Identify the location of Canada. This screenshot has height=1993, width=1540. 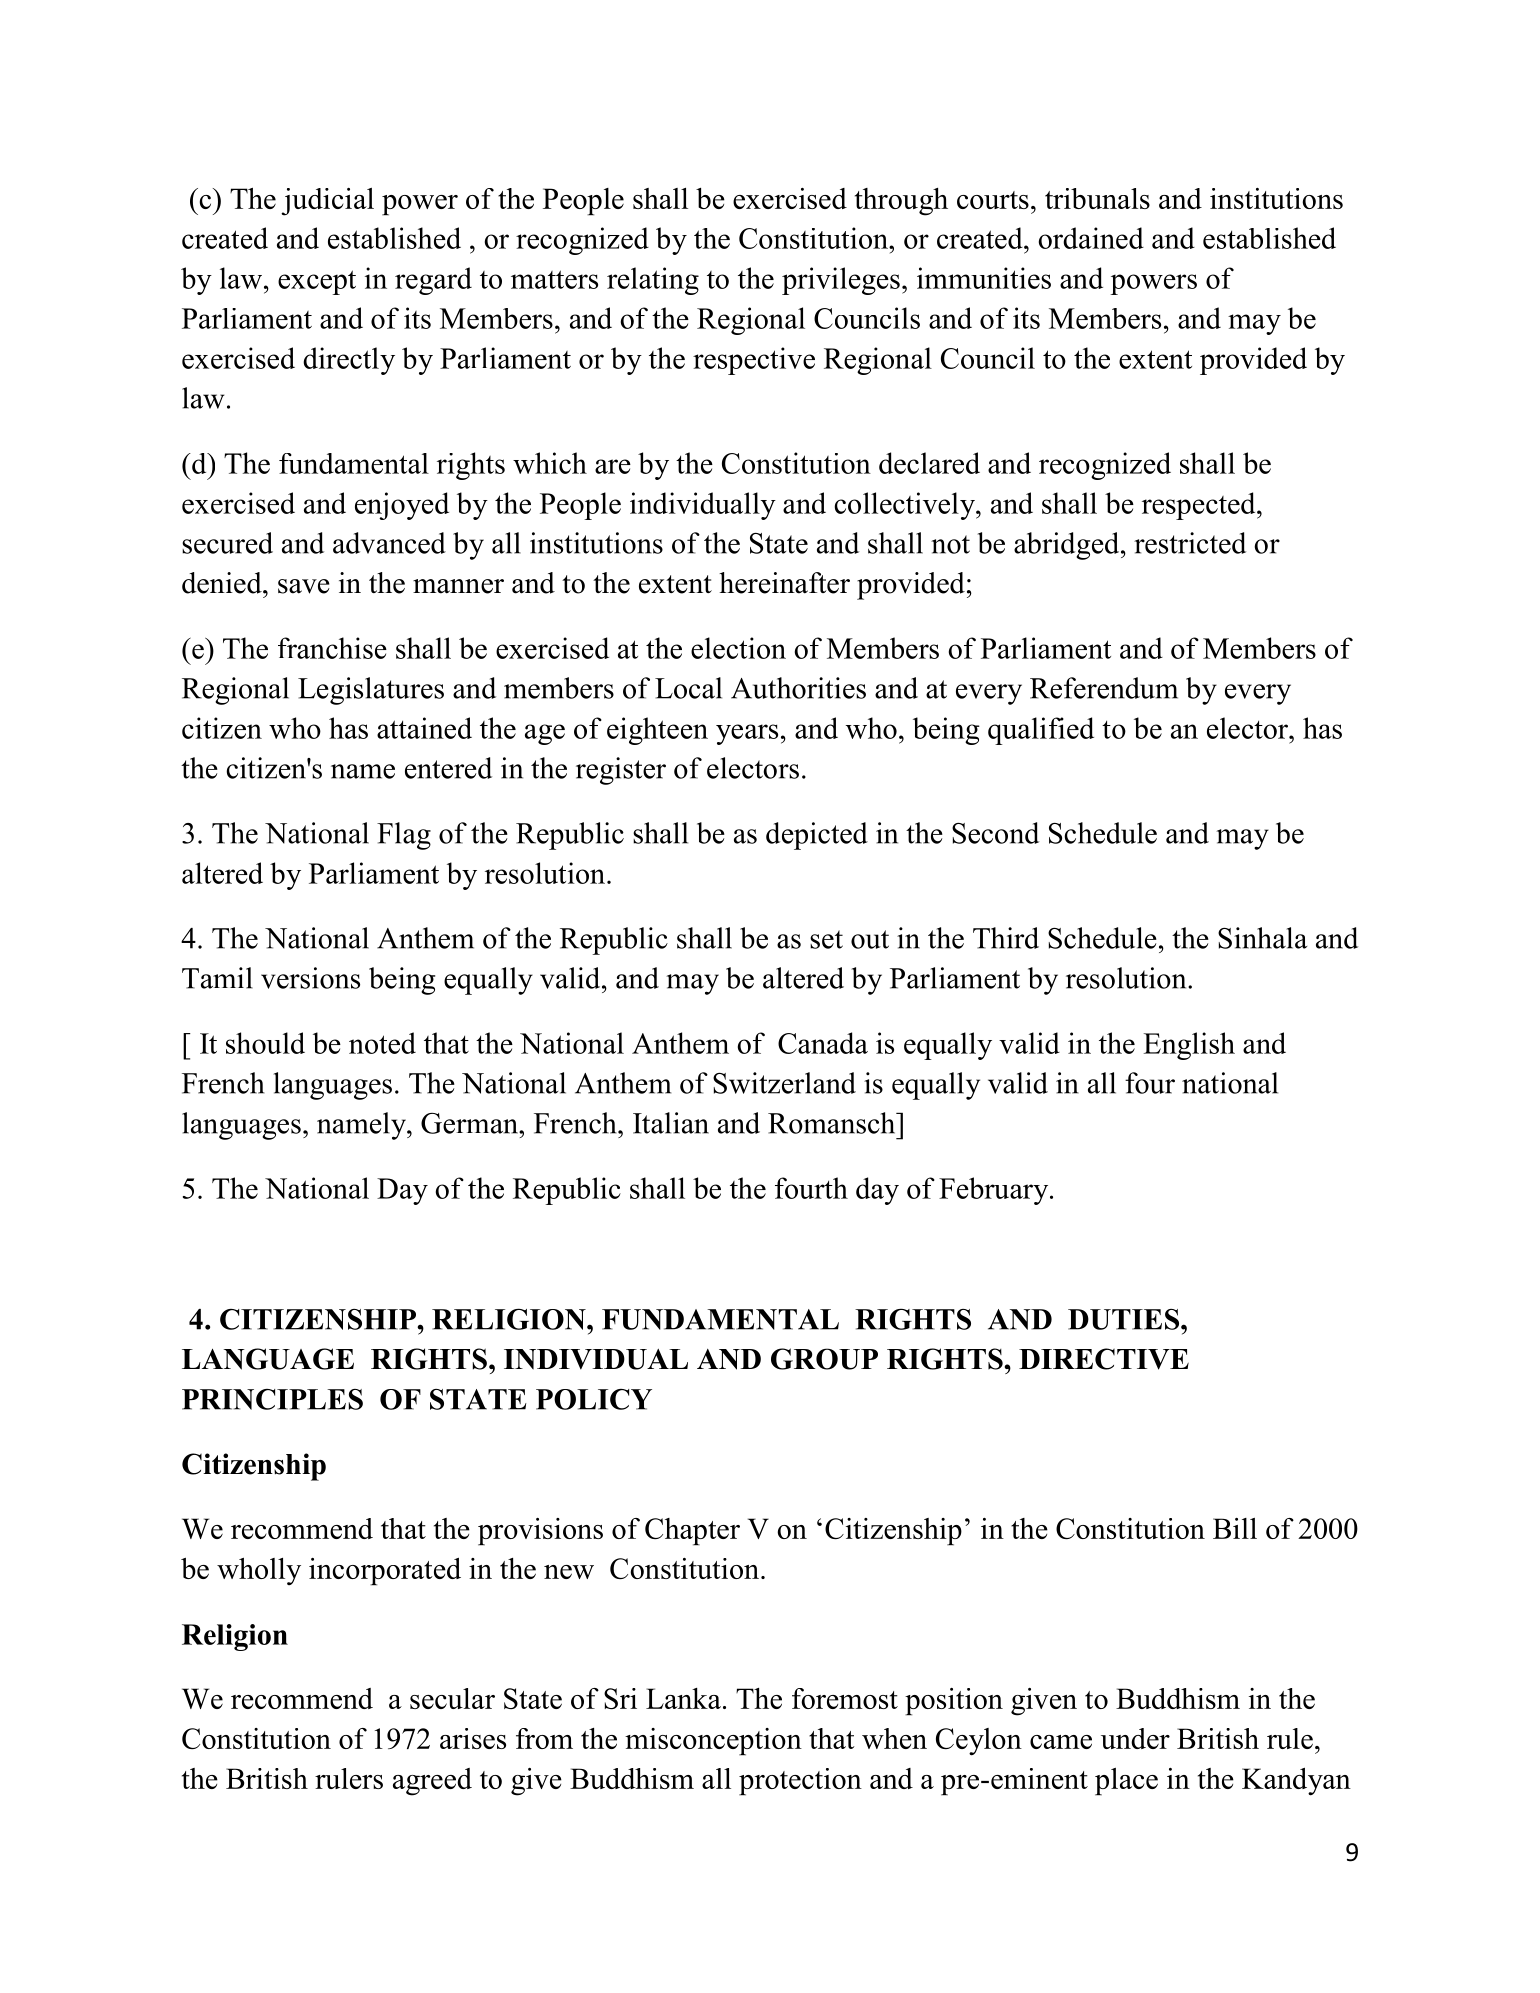
(823, 1043).
